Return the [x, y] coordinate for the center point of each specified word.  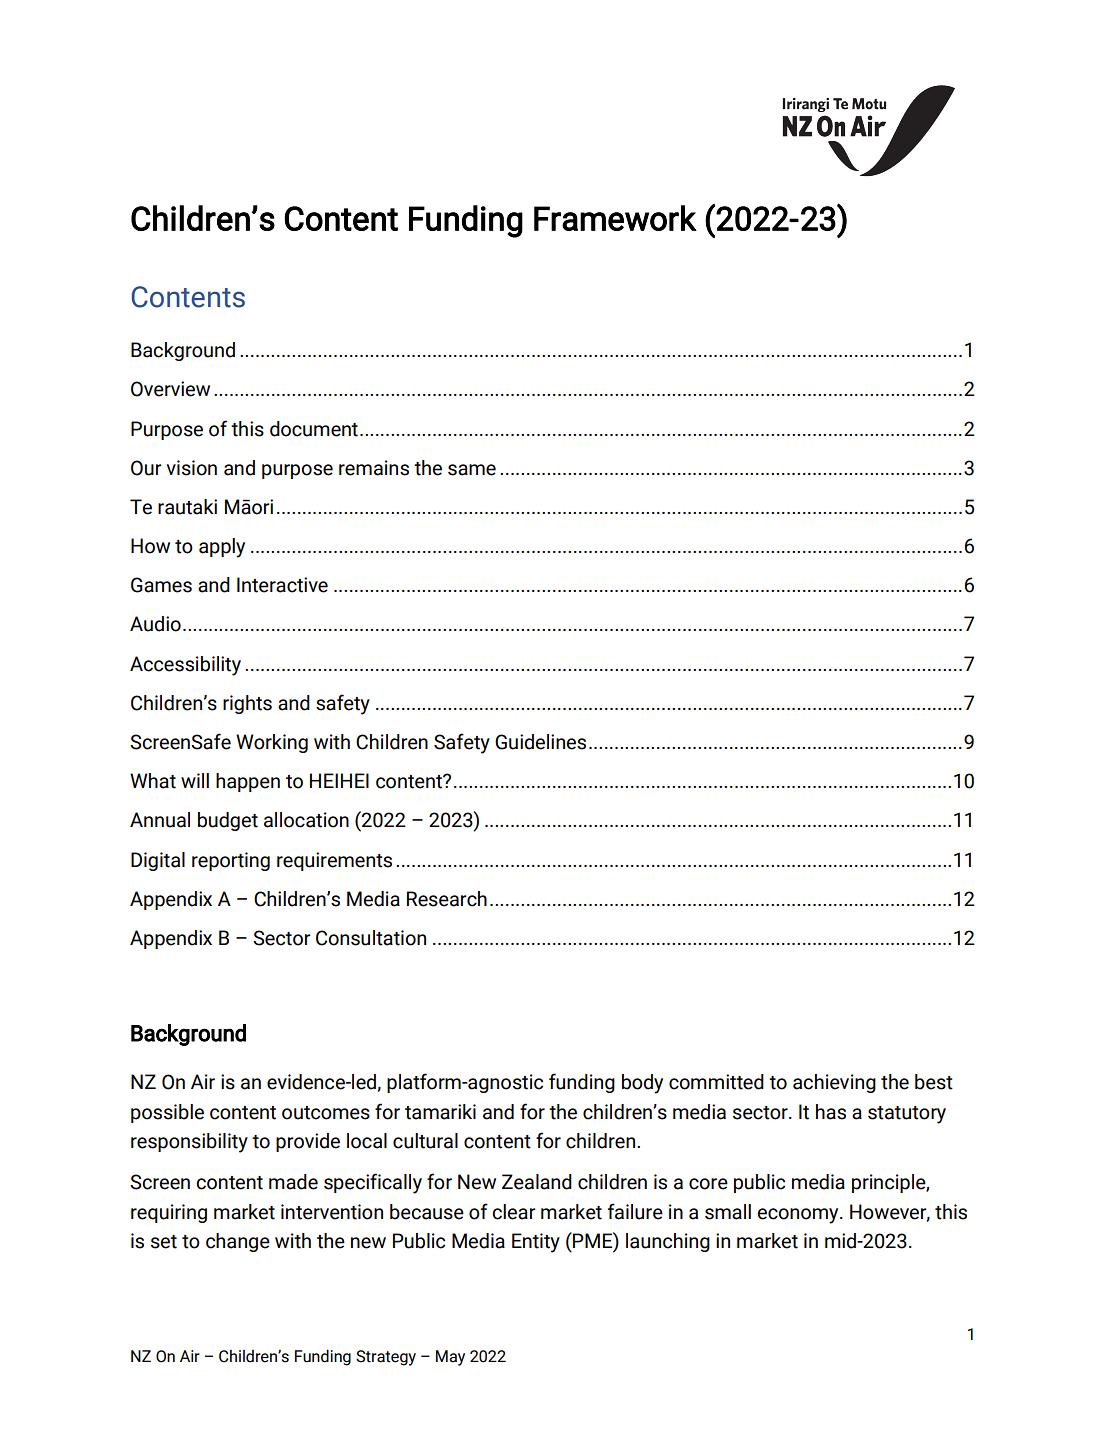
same [472, 470]
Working [272, 743]
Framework [615, 218]
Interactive [282, 585]
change [238, 1242]
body [642, 1084]
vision [192, 468]
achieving [834, 1083]
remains [374, 468]
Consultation [371, 938]
